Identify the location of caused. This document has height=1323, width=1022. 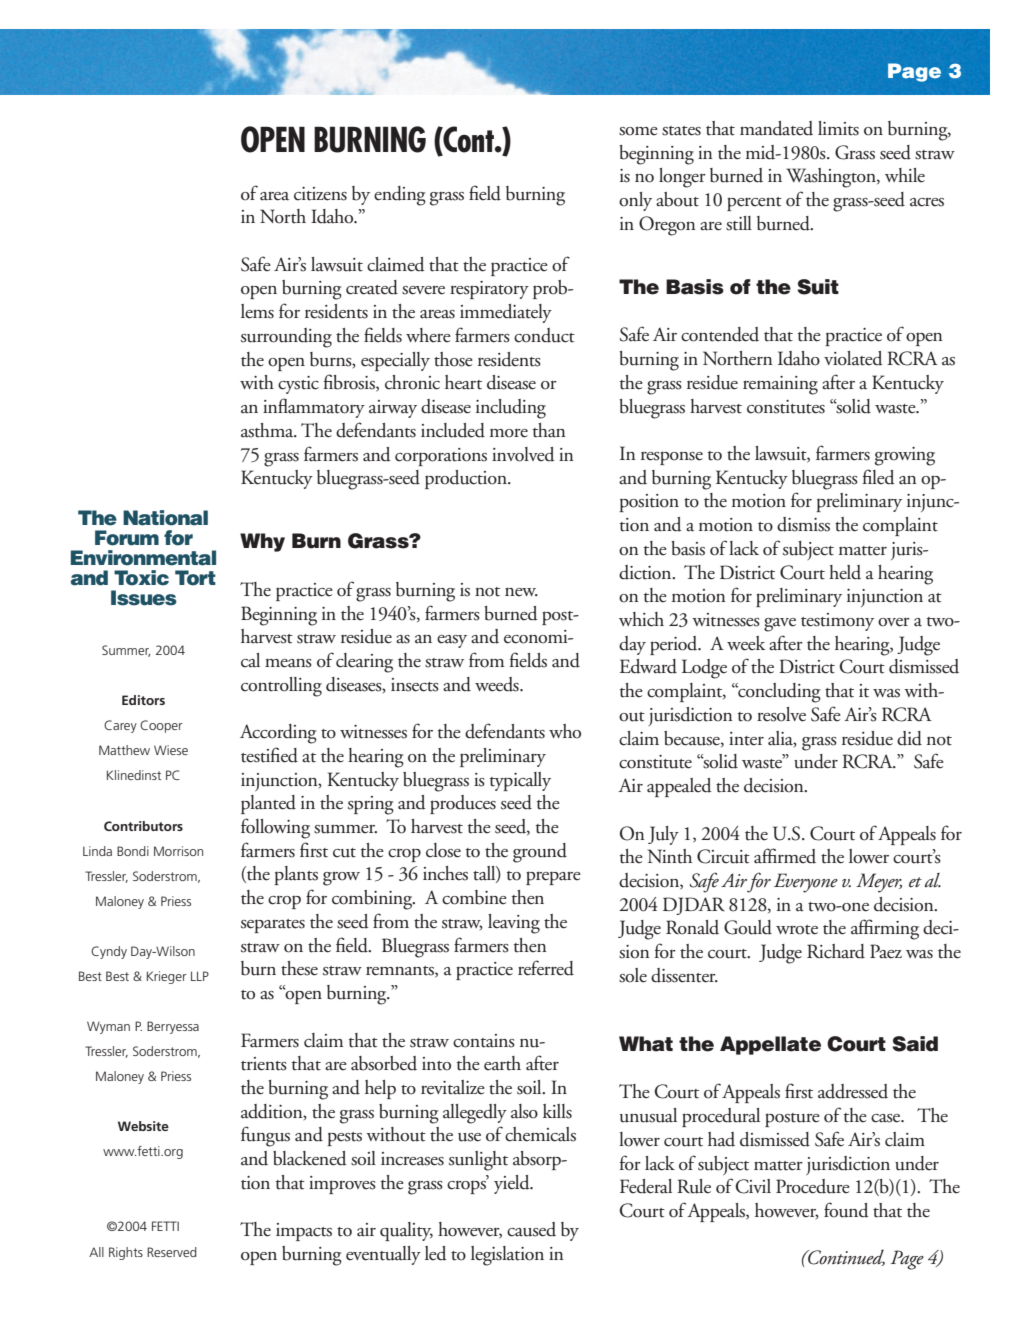
(531, 1229).
